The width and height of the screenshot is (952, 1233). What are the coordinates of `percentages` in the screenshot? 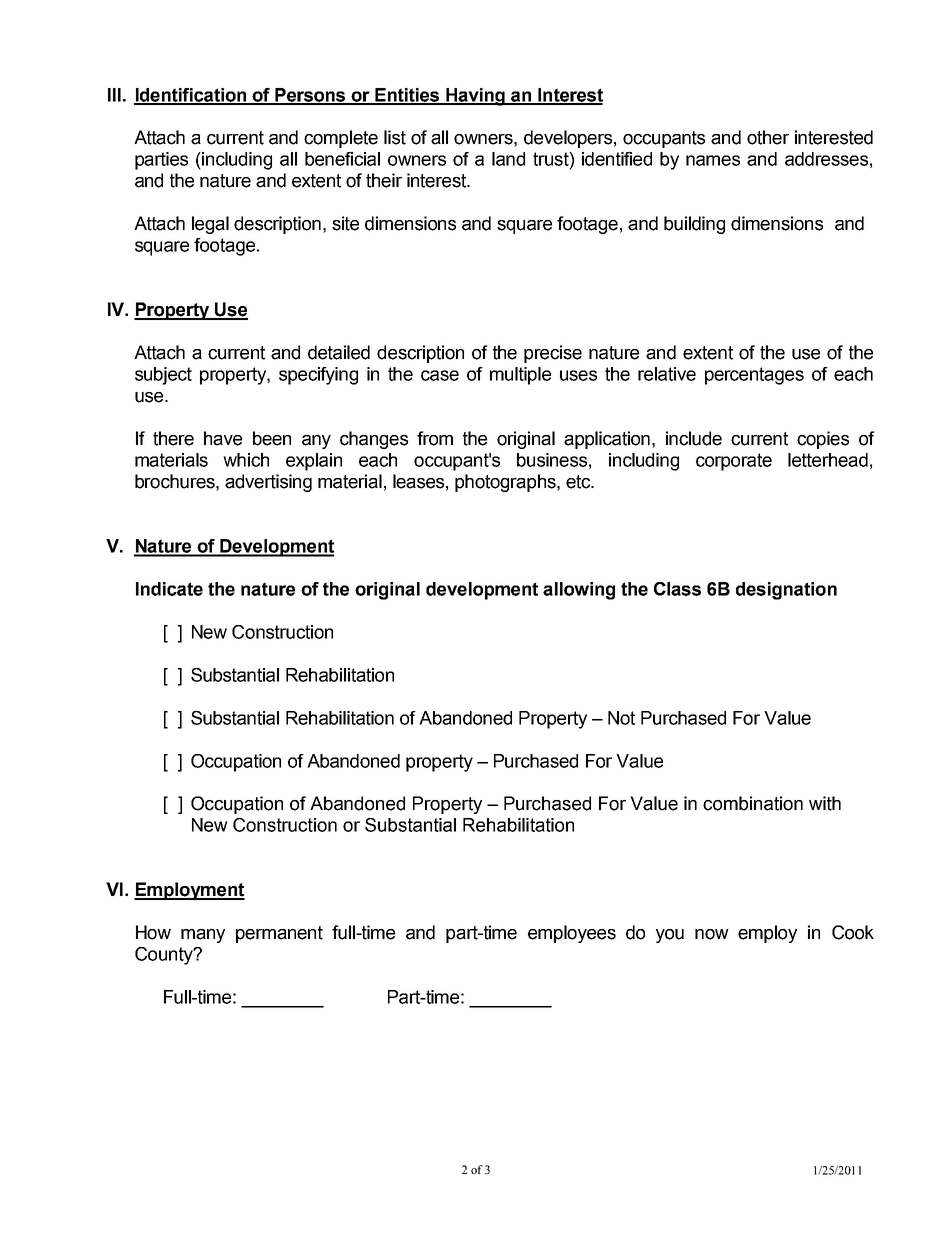 It's located at (754, 376).
